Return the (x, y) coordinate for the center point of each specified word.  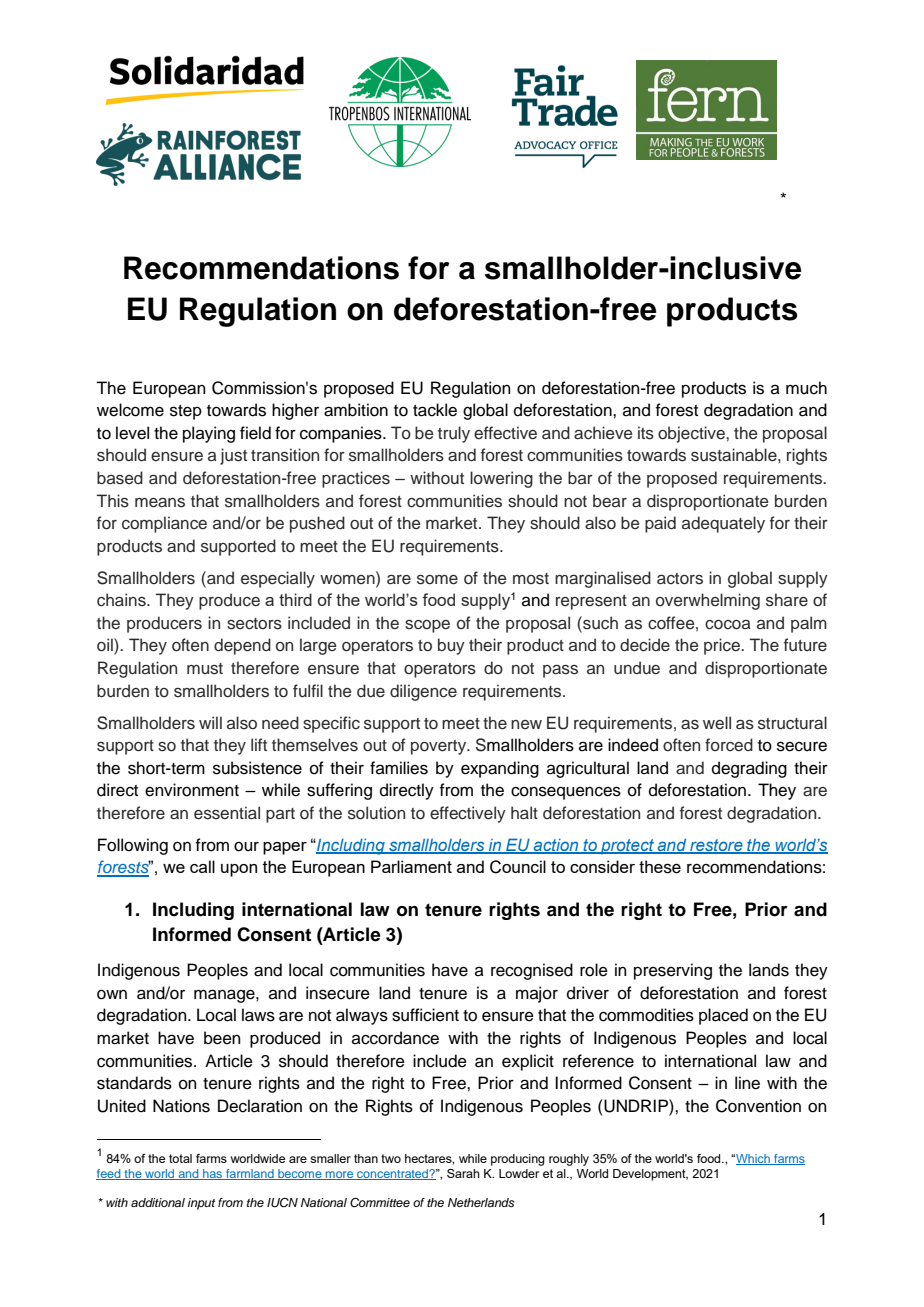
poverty (440, 747)
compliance (164, 524)
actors (680, 579)
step (186, 412)
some (437, 580)
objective (692, 434)
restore (716, 846)
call (202, 866)
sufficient (425, 1015)
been (222, 1038)
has (213, 1174)
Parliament (411, 866)
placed (723, 1016)
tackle (435, 410)
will (210, 722)
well (717, 723)
